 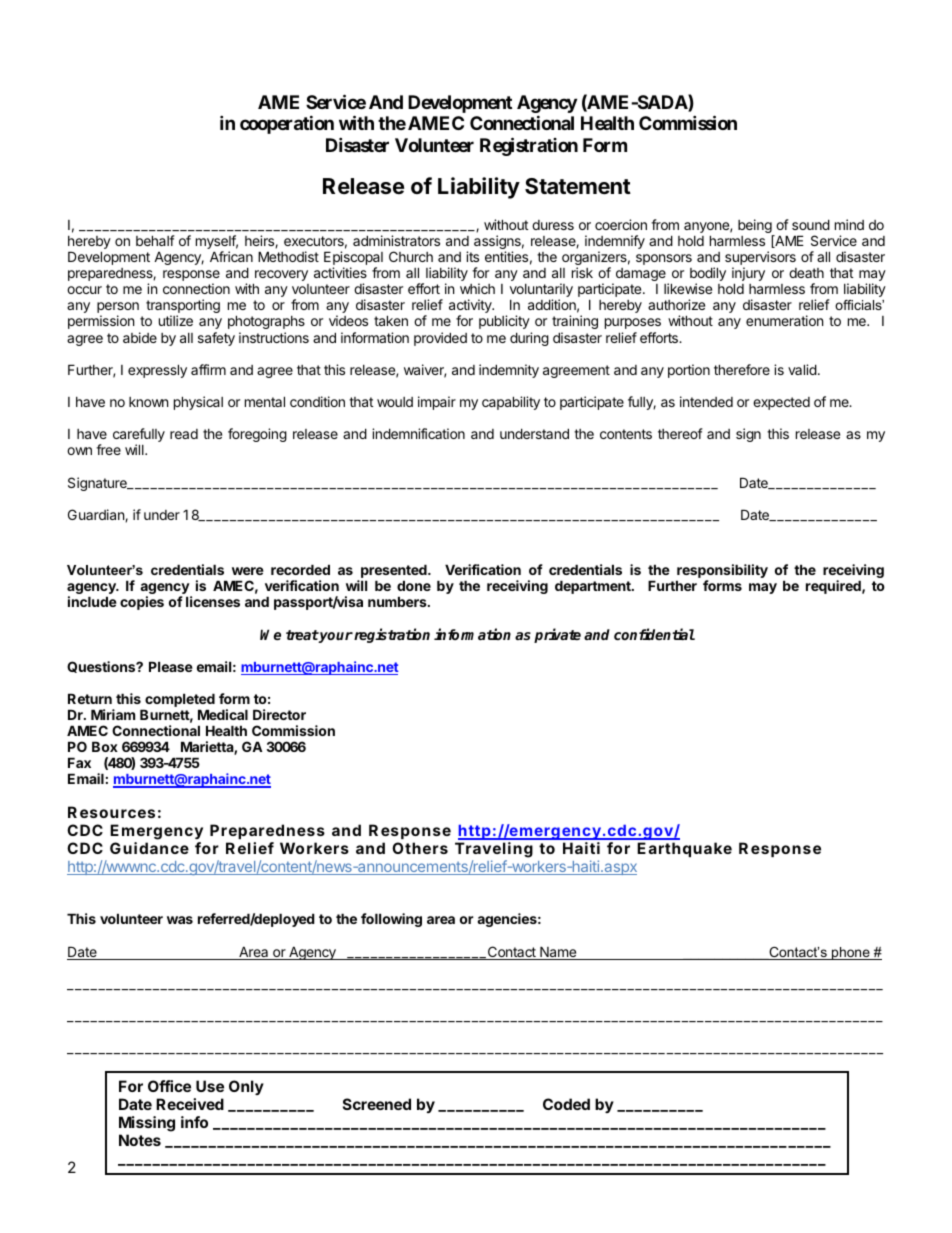 What do you see at coordinates (684, 849) in the image?
I see `Earthquake` at bounding box center [684, 849].
